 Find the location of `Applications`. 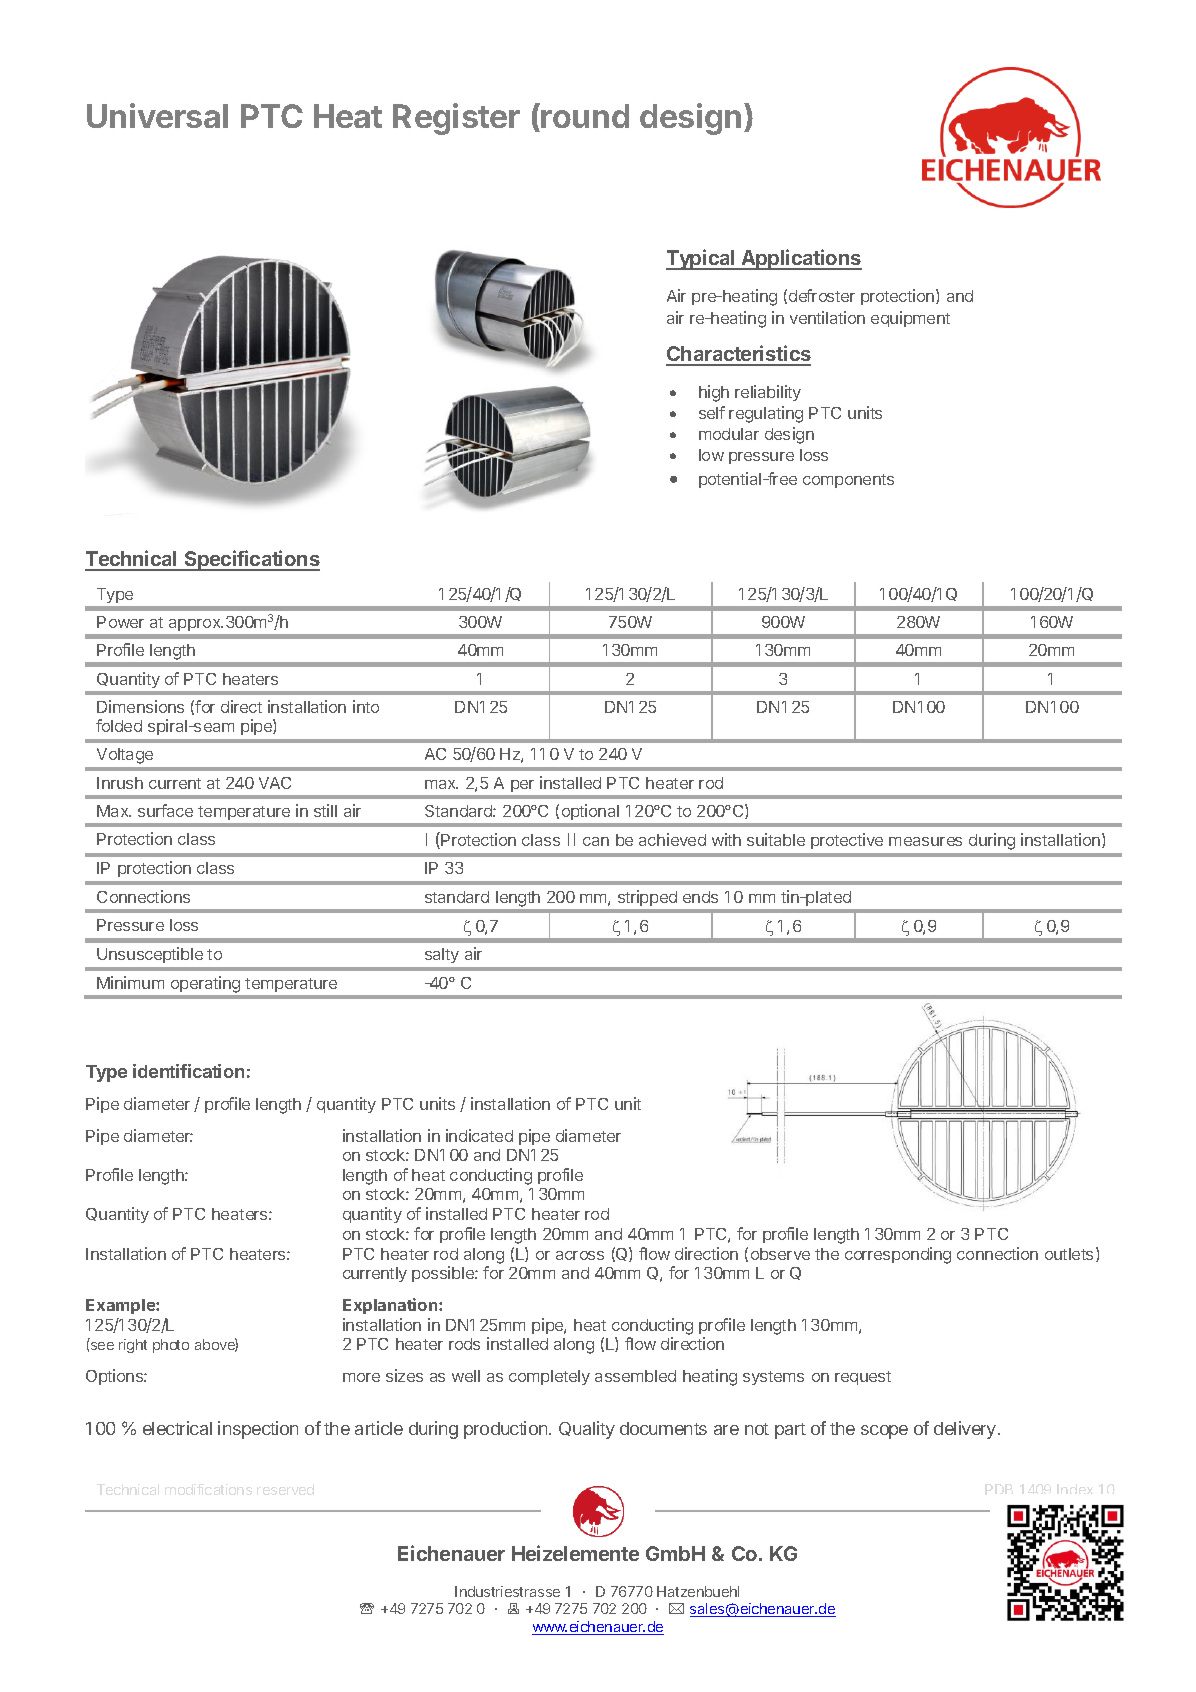

Applications is located at coordinates (800, 259).
